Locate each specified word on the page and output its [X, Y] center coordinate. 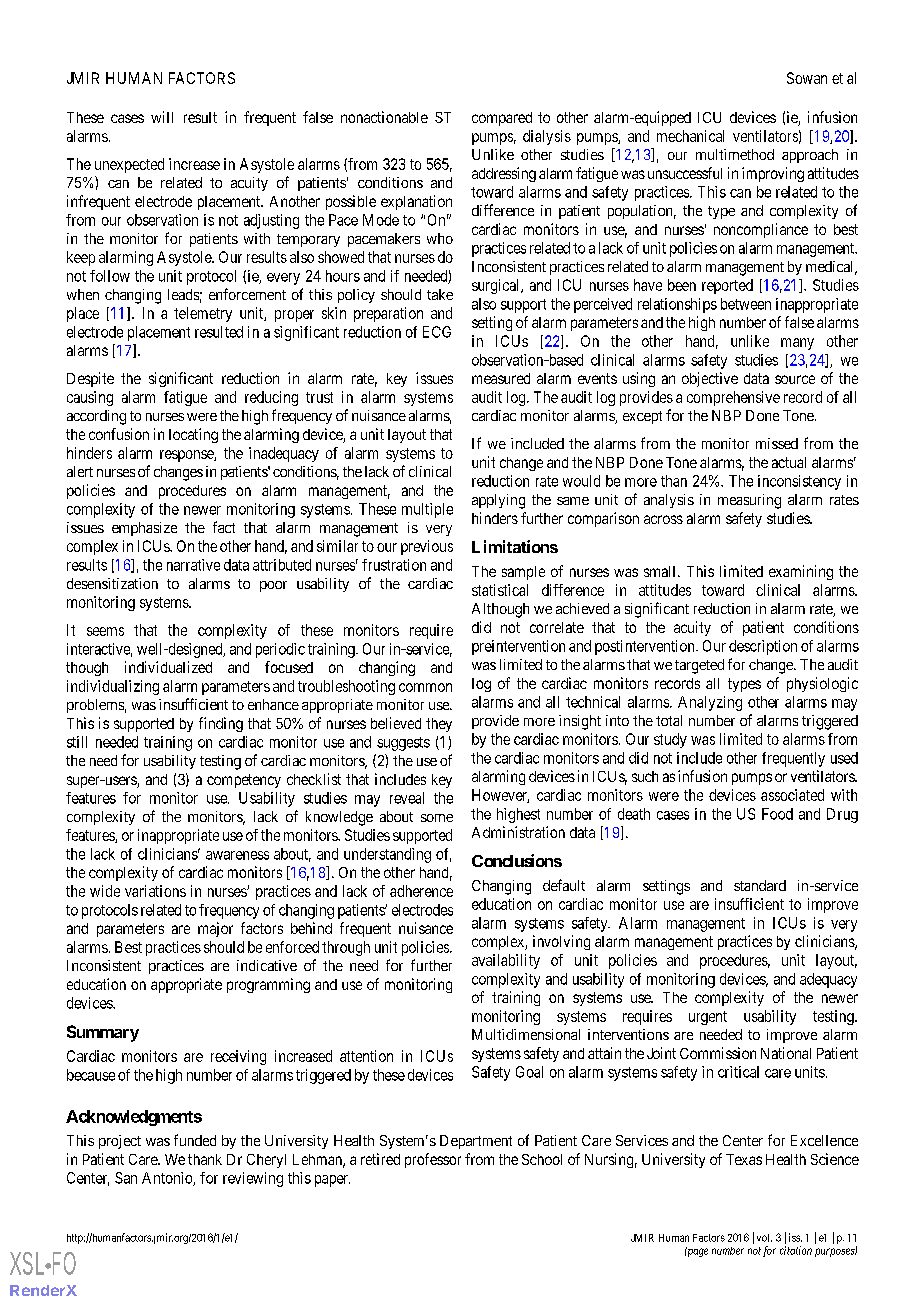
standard [760, 885]
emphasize [144, 529]
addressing [504, 174]
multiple [427, 510]
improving [773, 174]
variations [155, 891]
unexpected [129, 165]
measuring [749, 501]
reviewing [253, 1179]
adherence [421, 891]
